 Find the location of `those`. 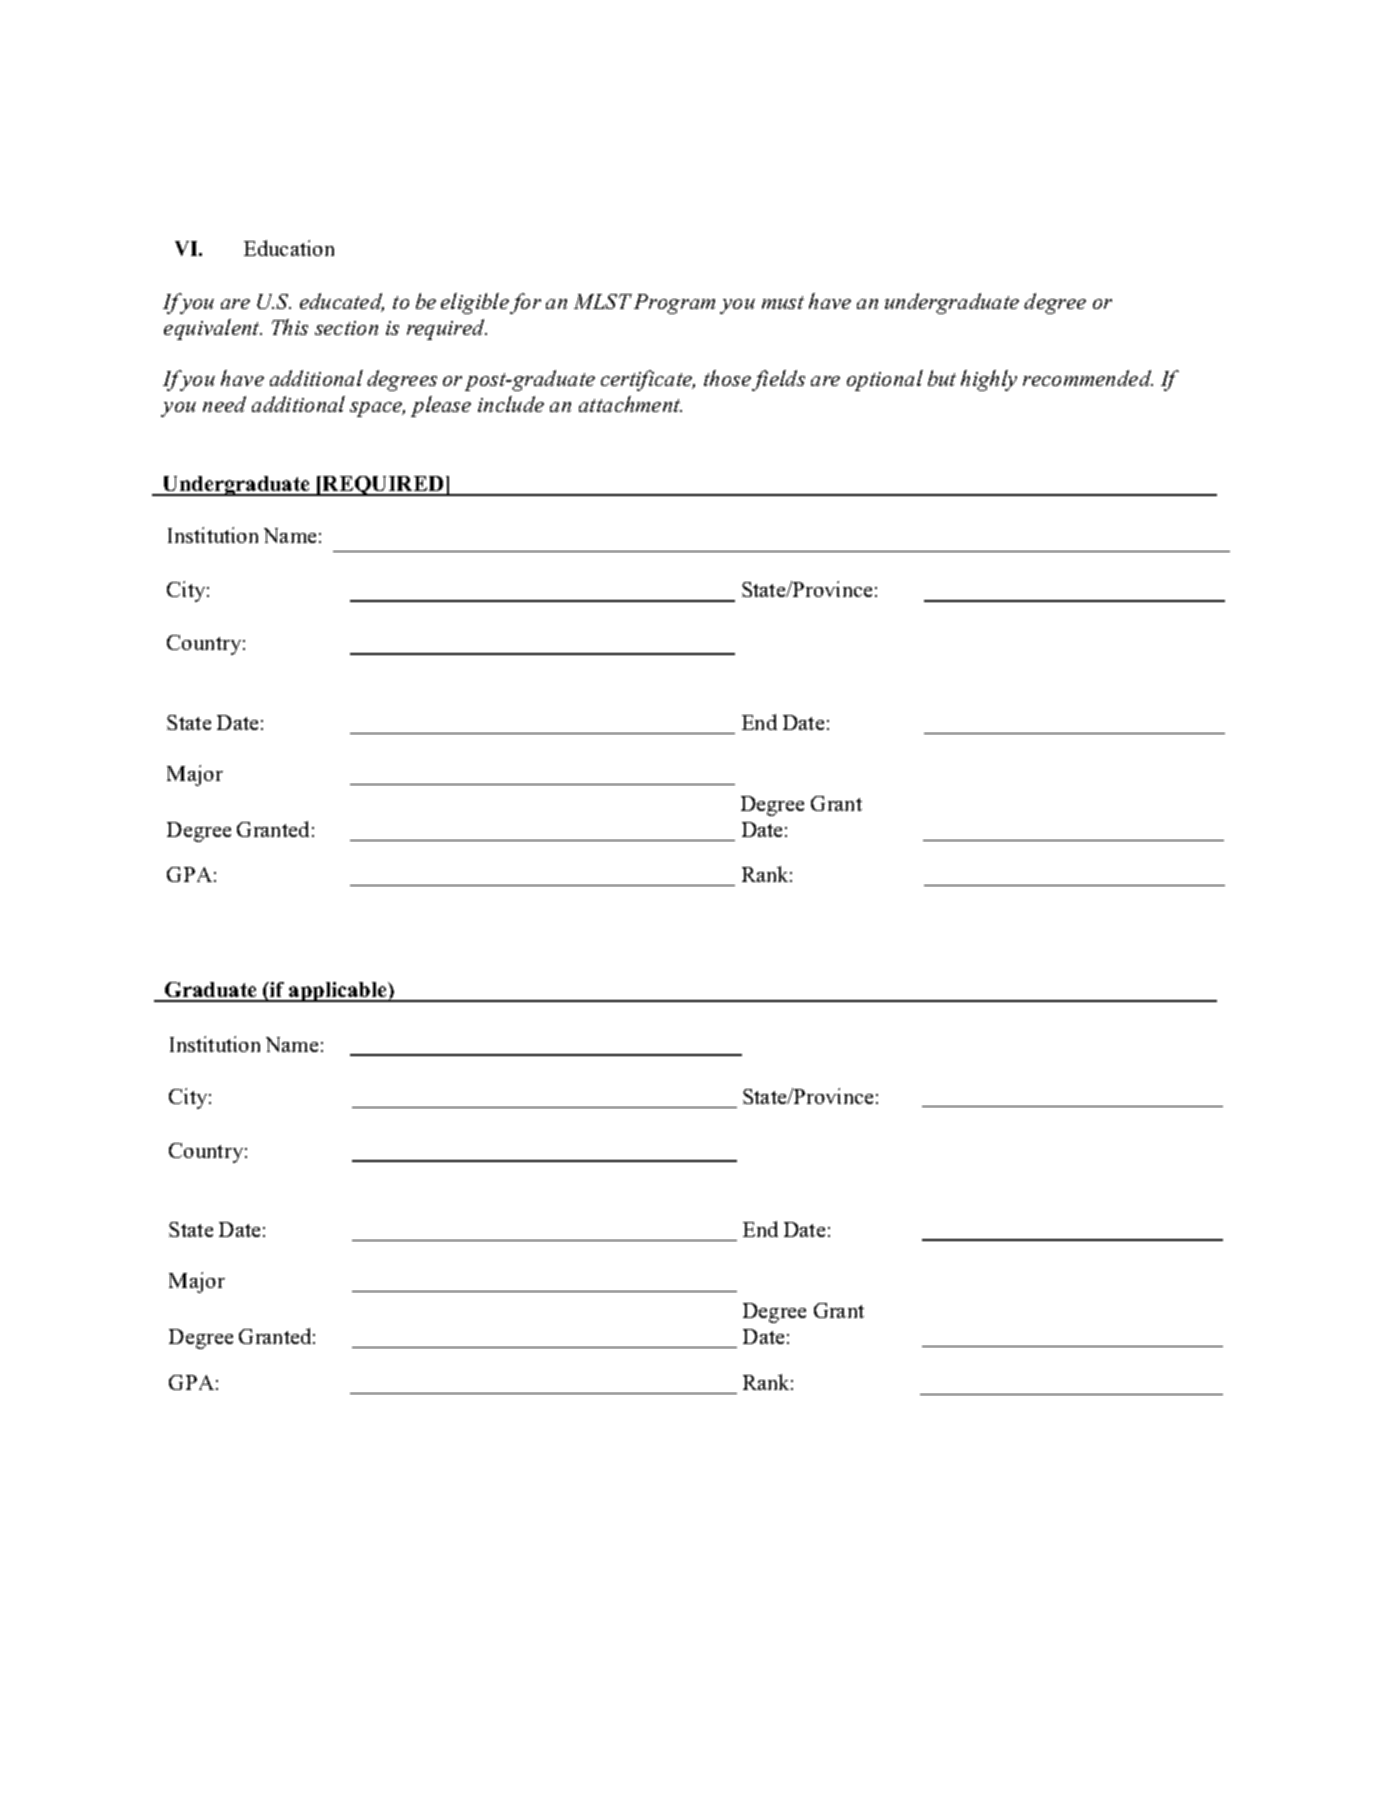

those is located at coordinates (727, 378).
